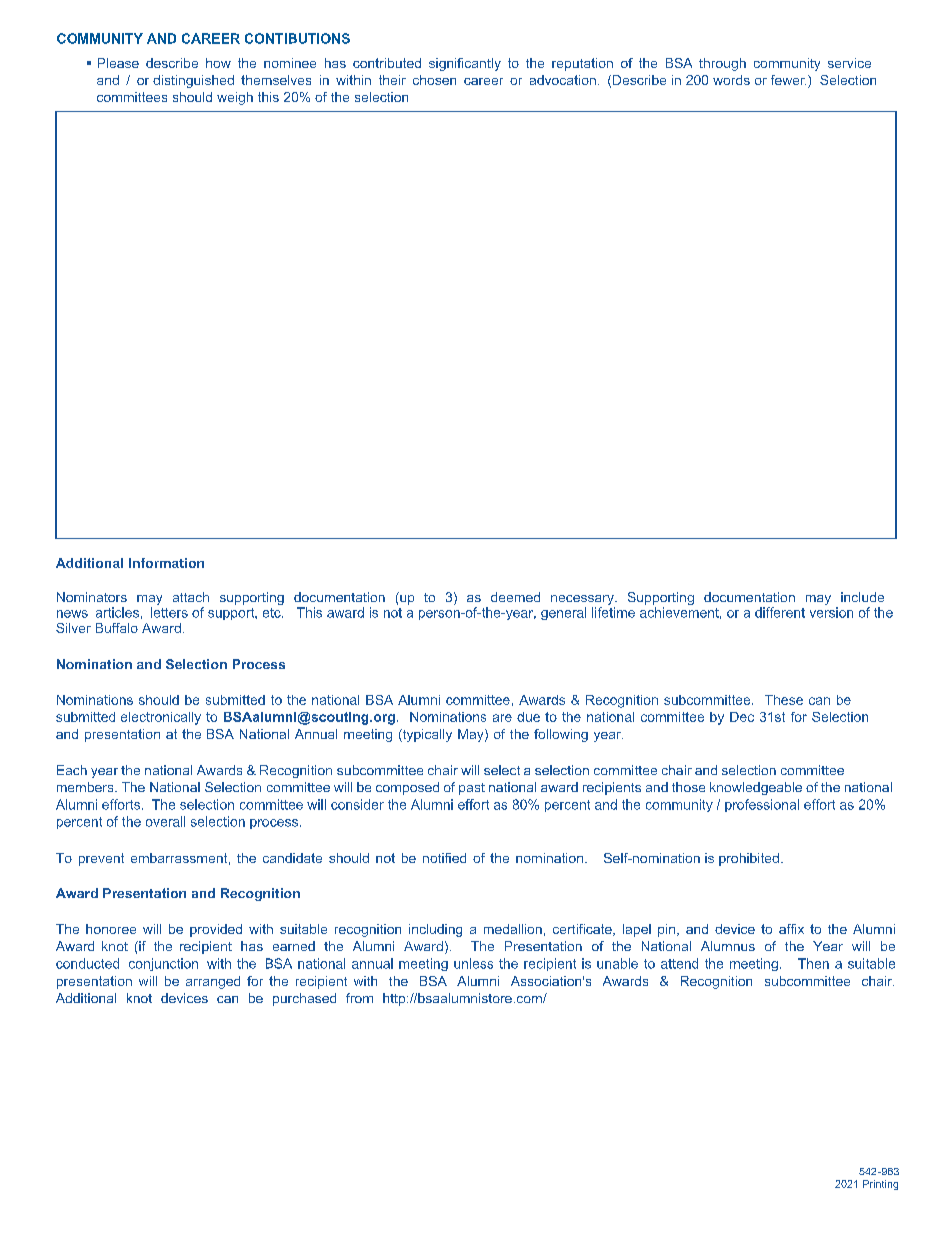 The height and width of the screenshot is (1233, 952). I want to click on distinguished, so click(193, 81).
